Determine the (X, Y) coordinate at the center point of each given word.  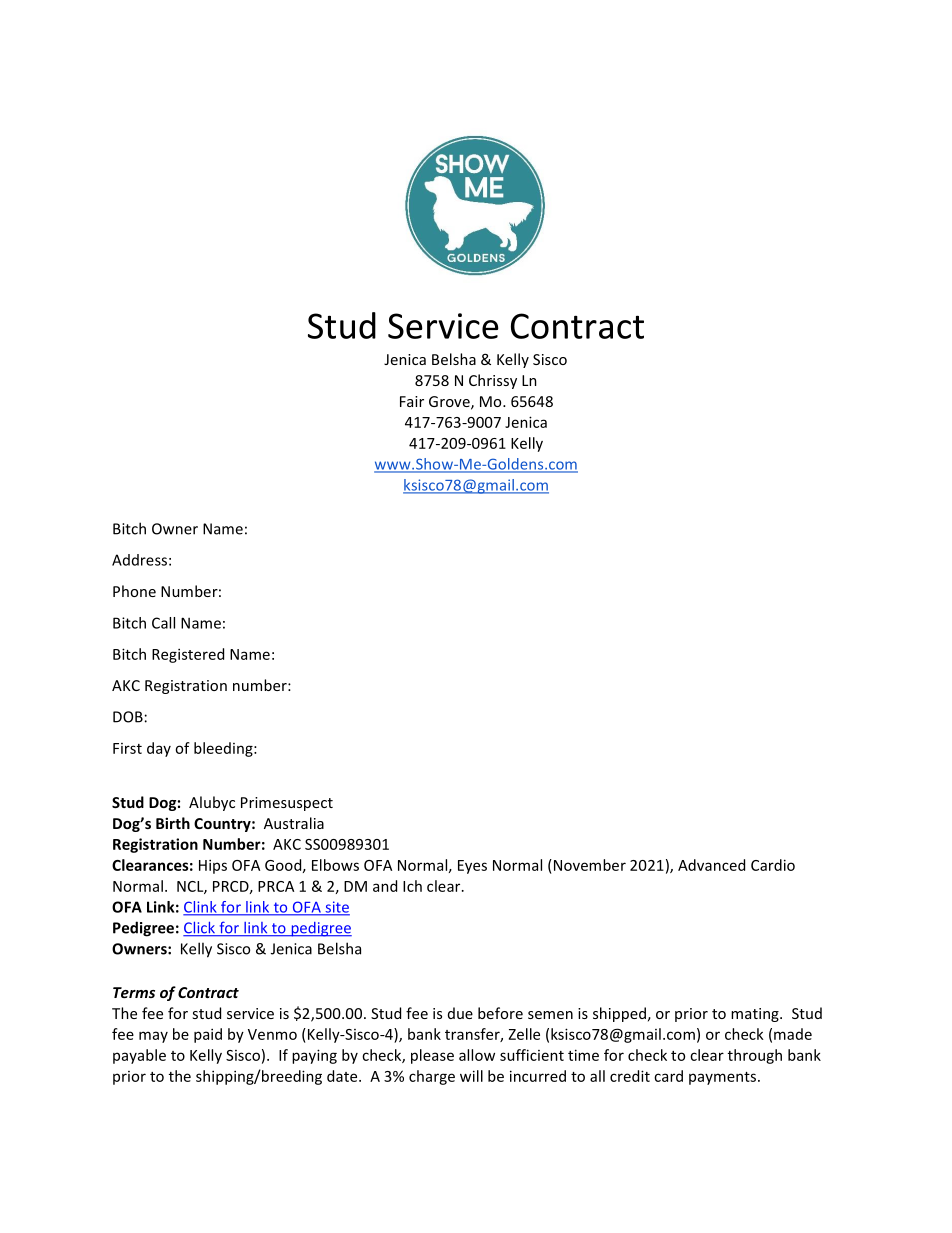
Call (163, 623)
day (159, 749)
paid (208, 1035)
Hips (213, 866)
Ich (412, 886)
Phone (134, 591)
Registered (188, 655)
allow (477, 1055)
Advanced (711, 865)
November (588, 865)
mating (756, 1015)
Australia (294, 823)
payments (724, 1078)
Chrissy (493, 381)
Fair (412, 401)
